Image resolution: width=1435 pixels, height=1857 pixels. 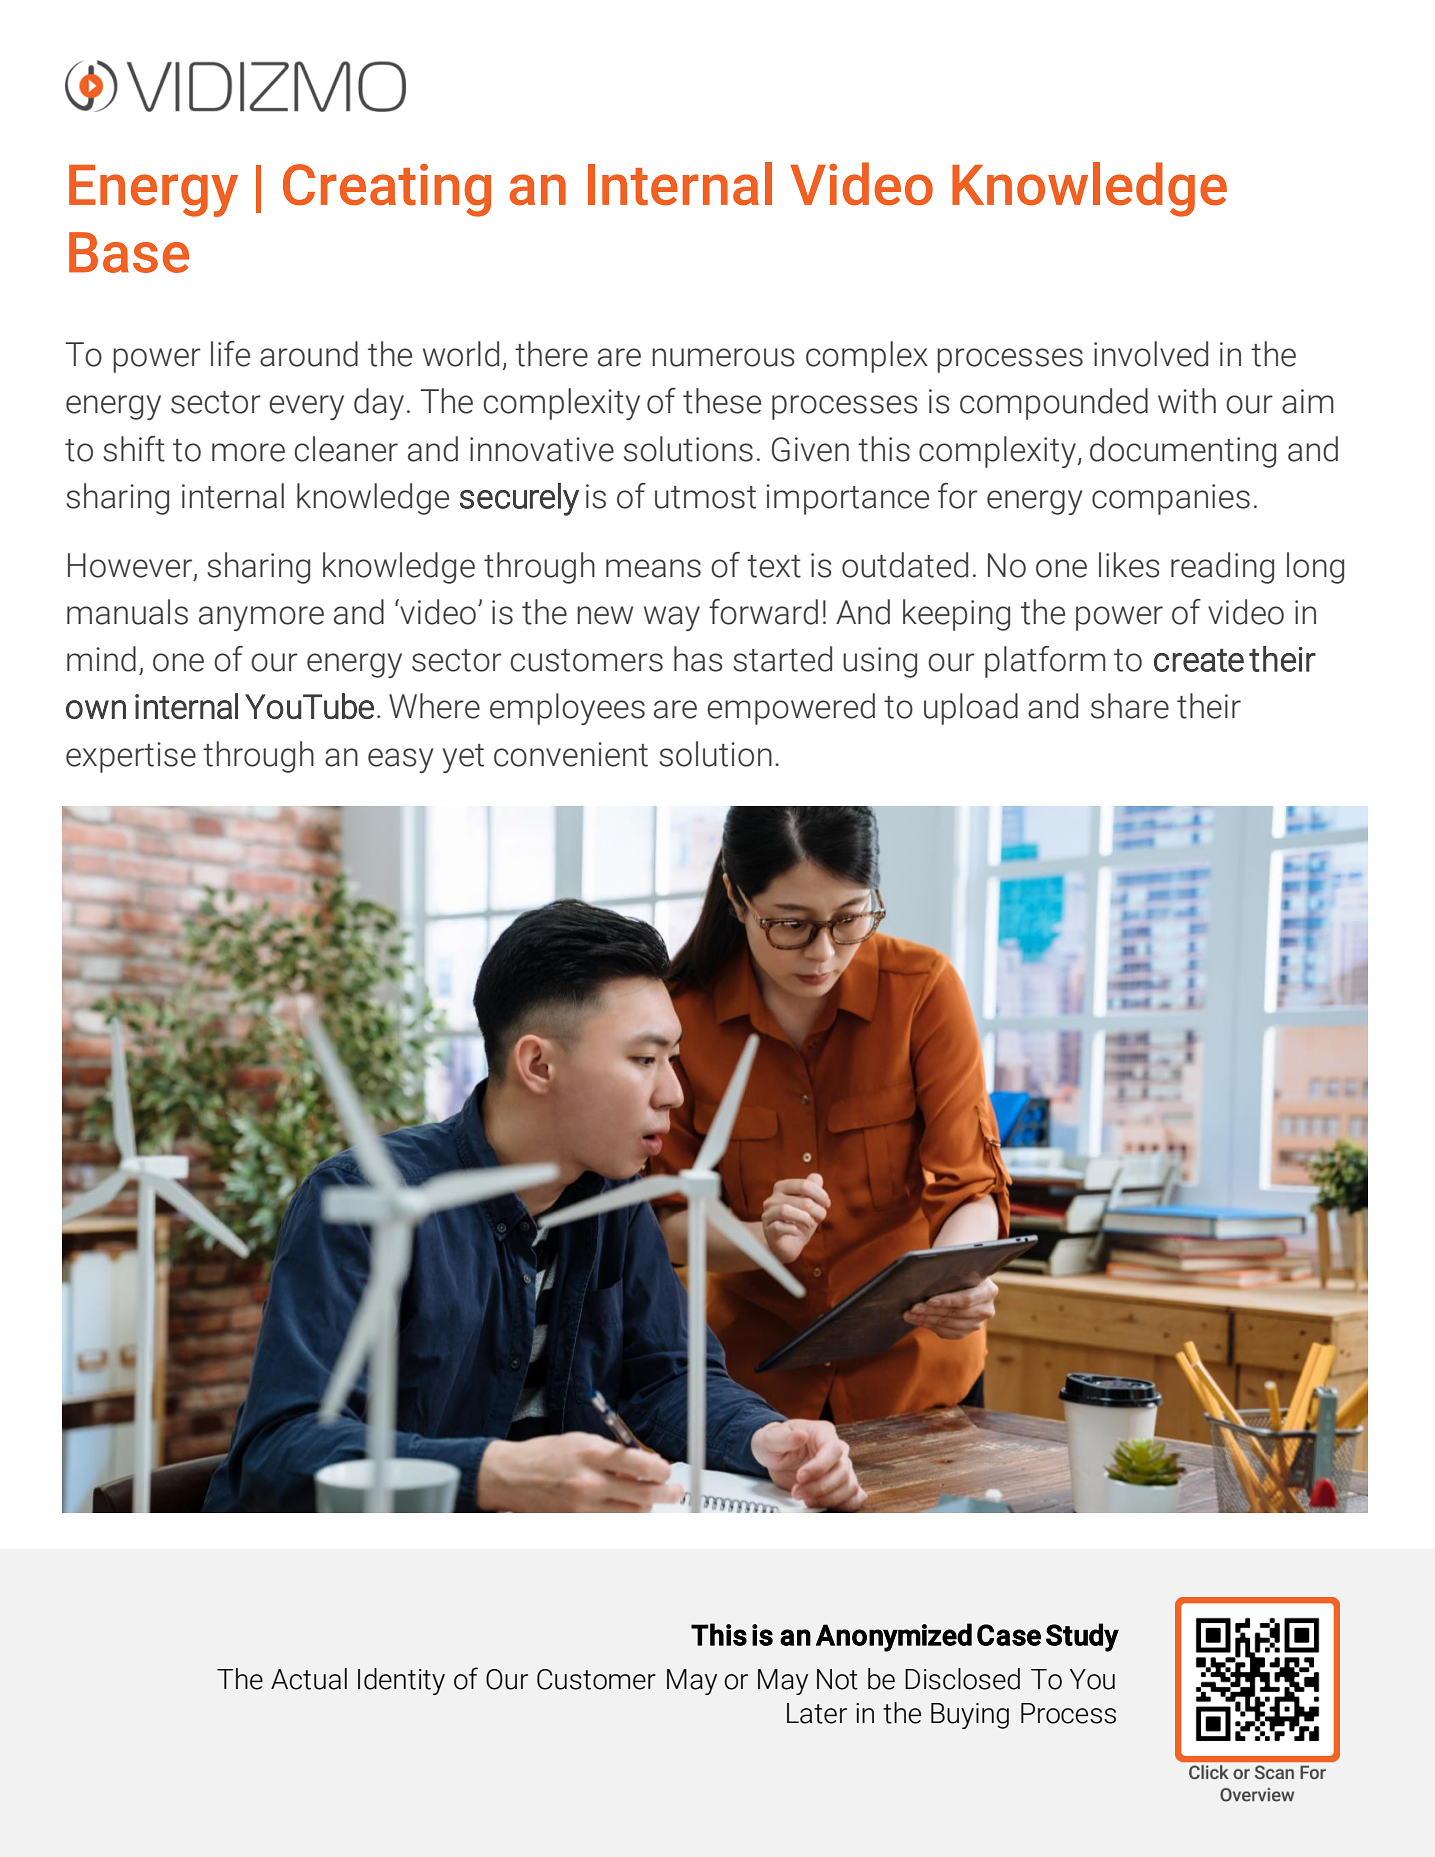 I want to click on expertise, so click(x=131, y=757).
